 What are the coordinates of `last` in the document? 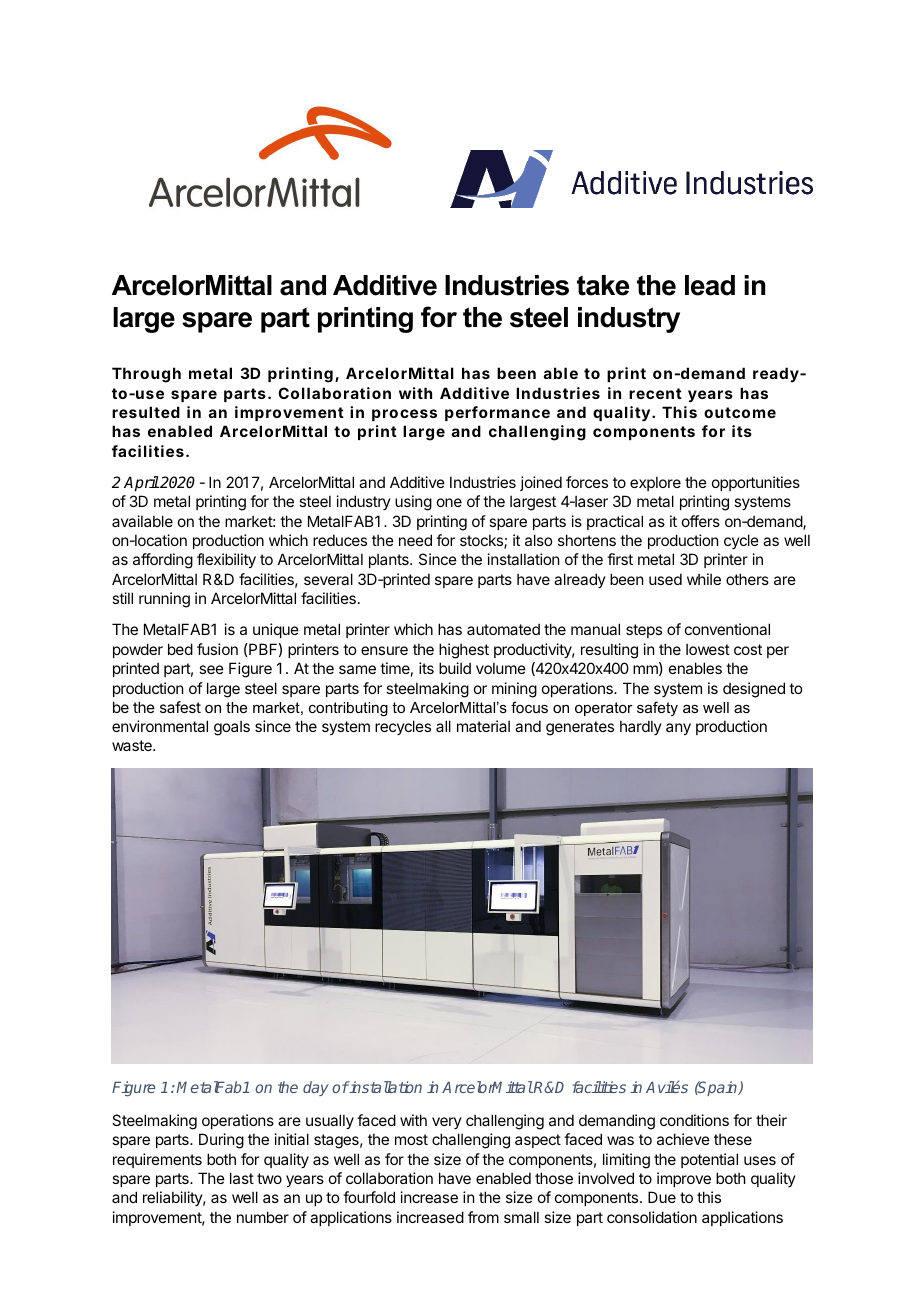 It's located at (242, 1178).
